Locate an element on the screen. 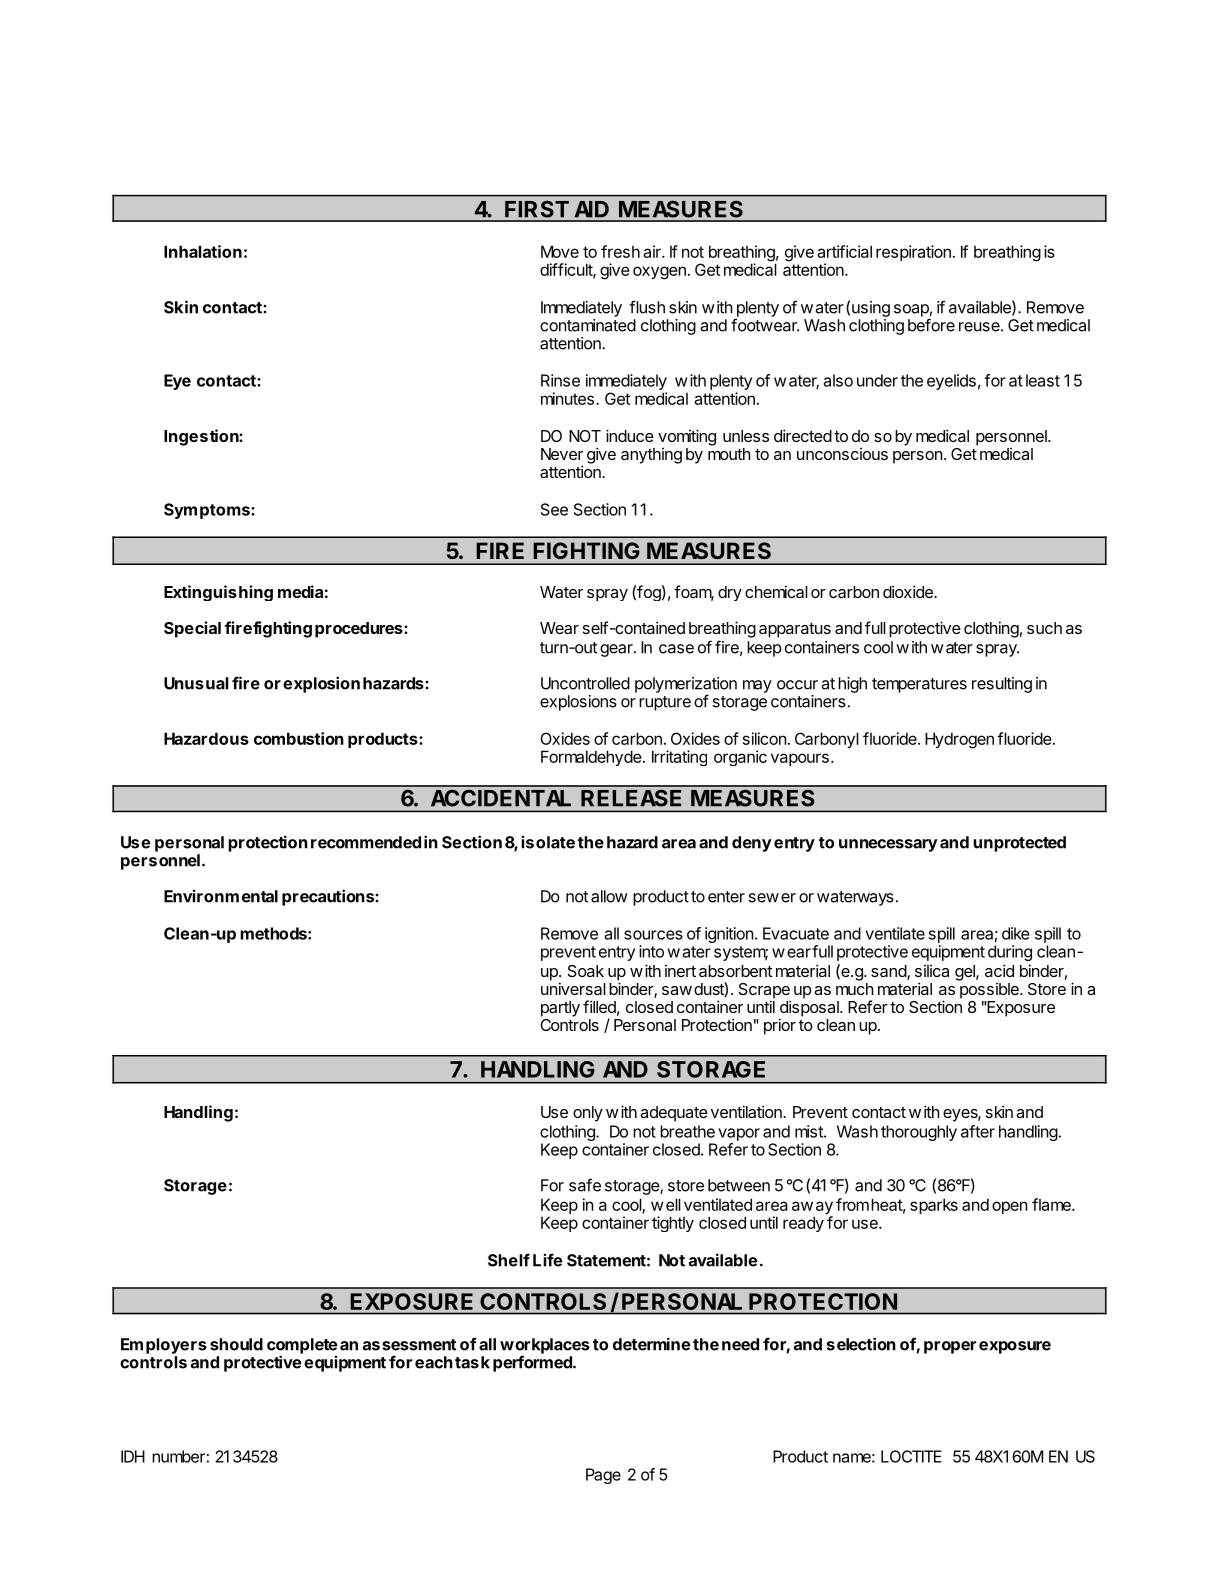 Image resolution: width=1222 pixels, height=1581 pixels. possible is located at coordinates (990, 991).
